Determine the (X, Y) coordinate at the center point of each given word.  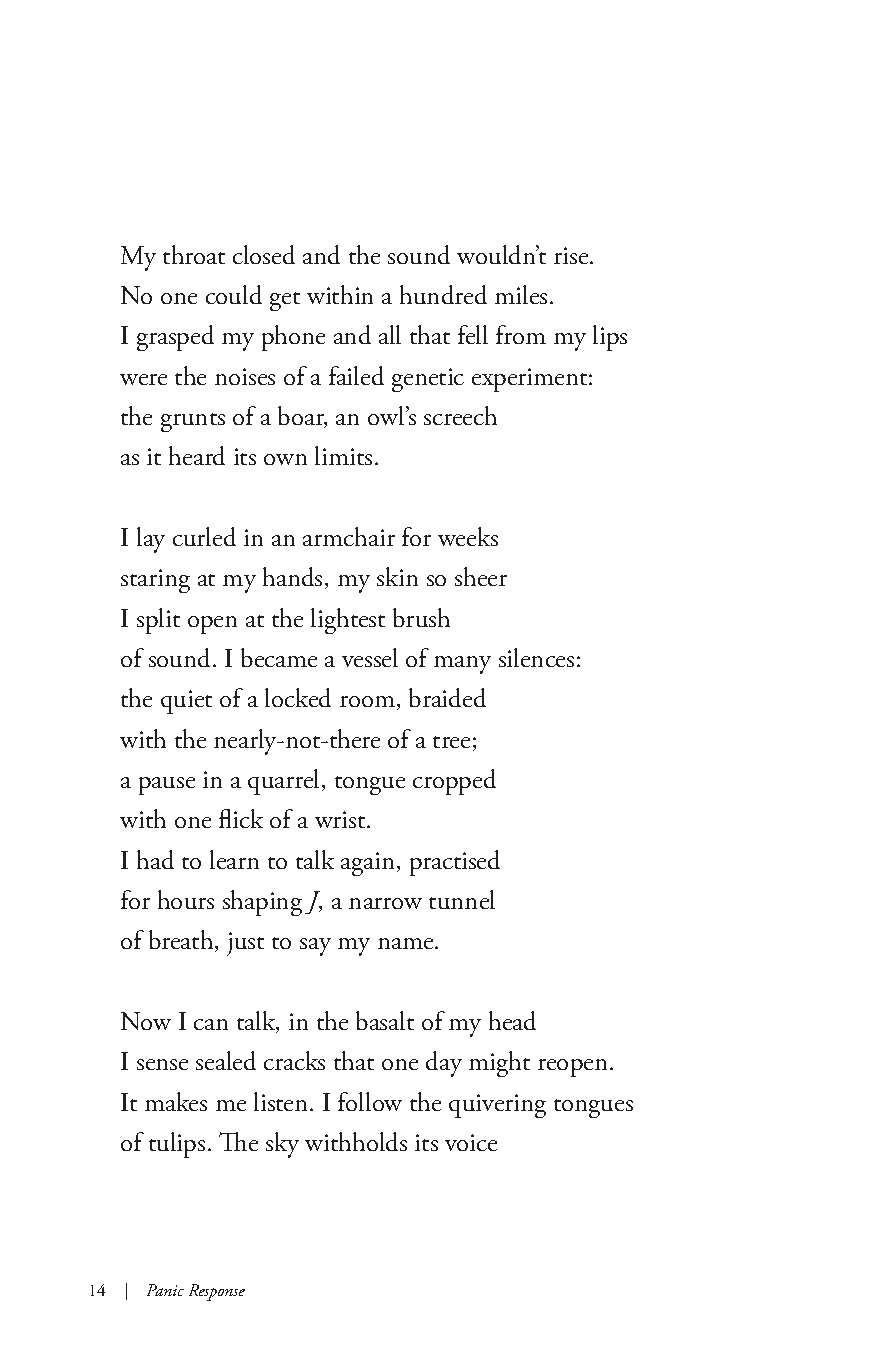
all (390, 334)
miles (521, 294)
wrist (341, 819)
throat (194, 254)
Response (217, 1292)
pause (167, 786)
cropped (454, 782)
